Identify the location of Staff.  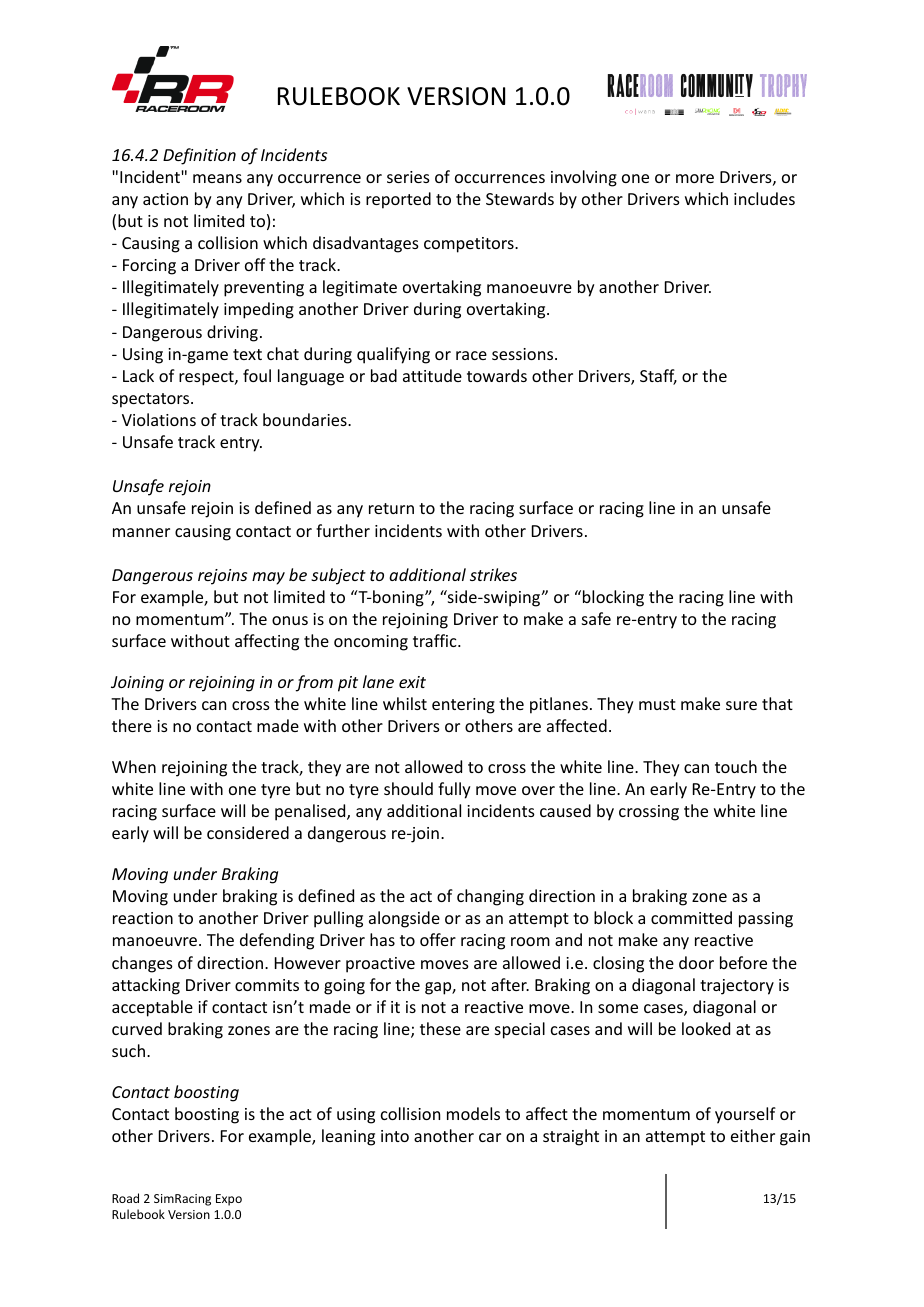
(658, 377).
